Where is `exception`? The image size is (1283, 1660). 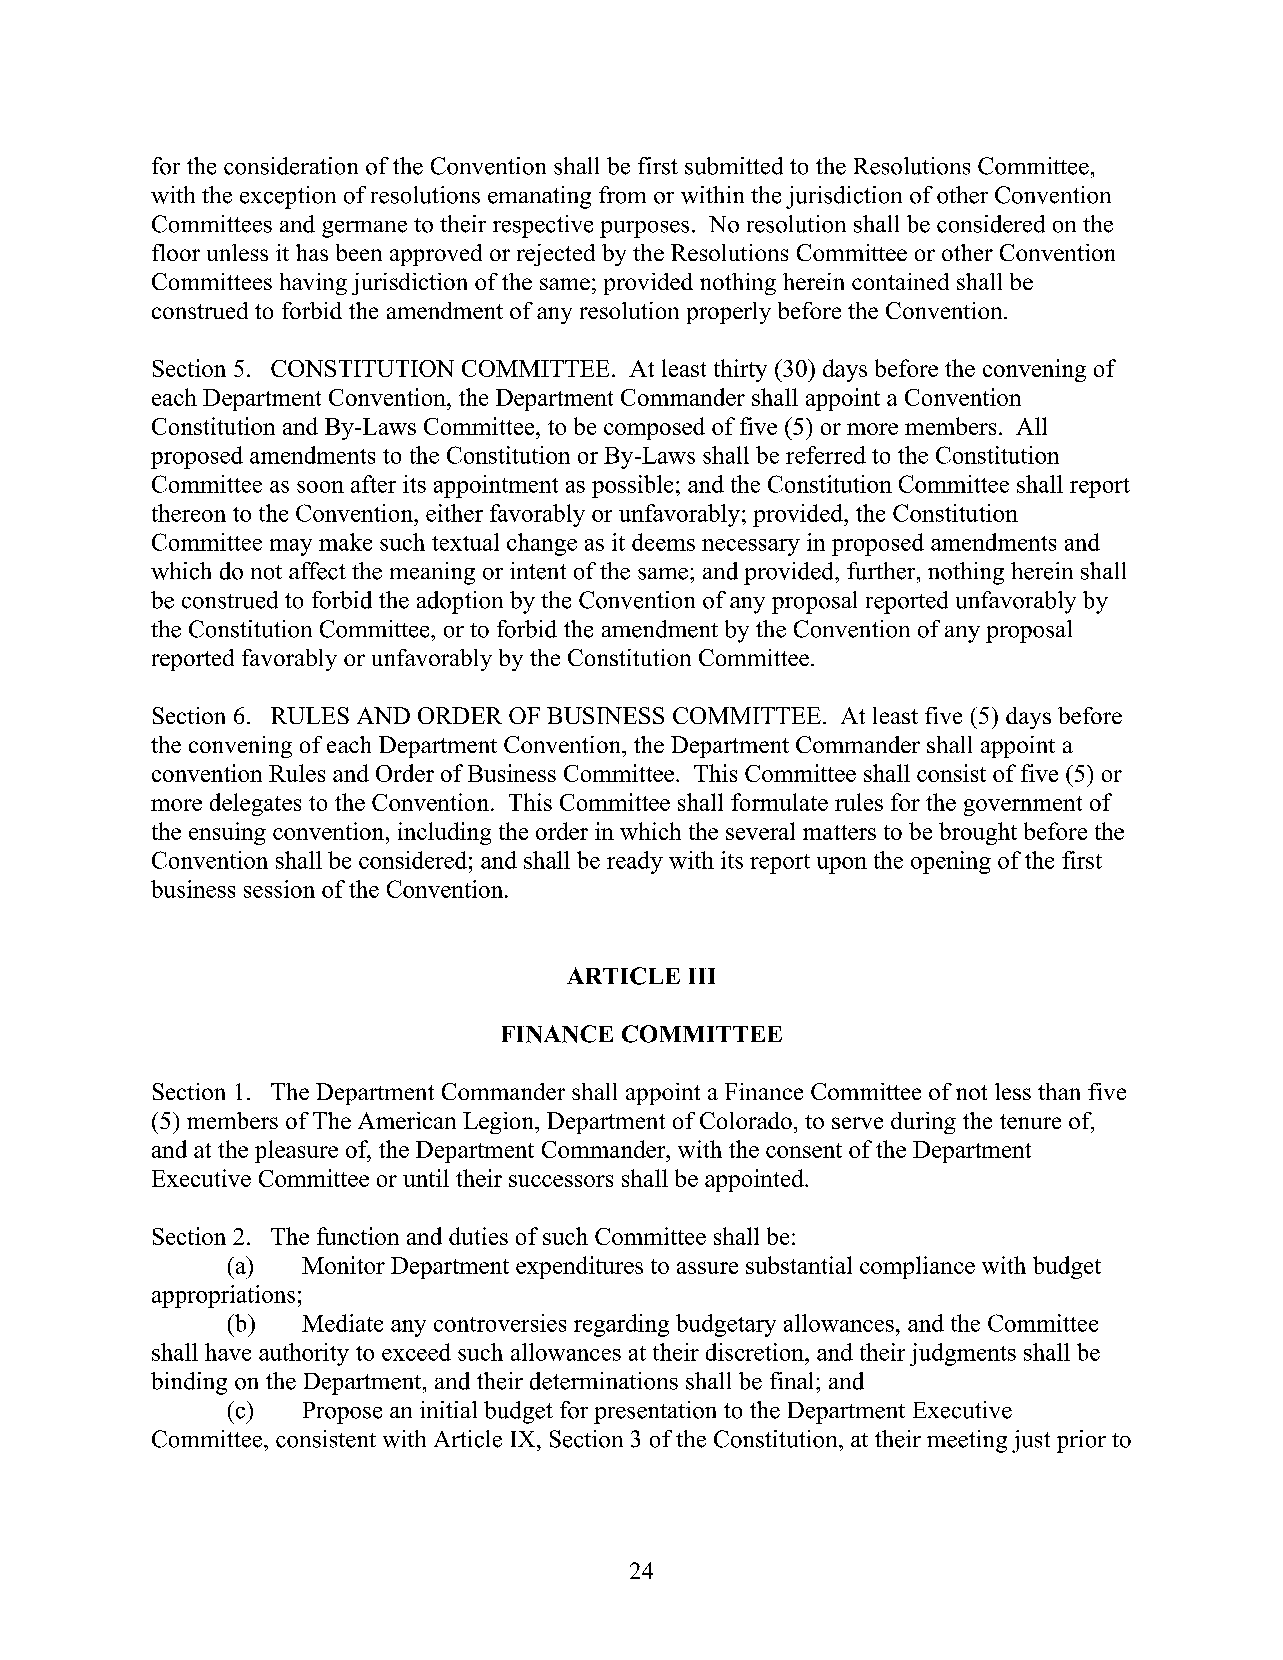
exception is located at coordinates (288, 197).
